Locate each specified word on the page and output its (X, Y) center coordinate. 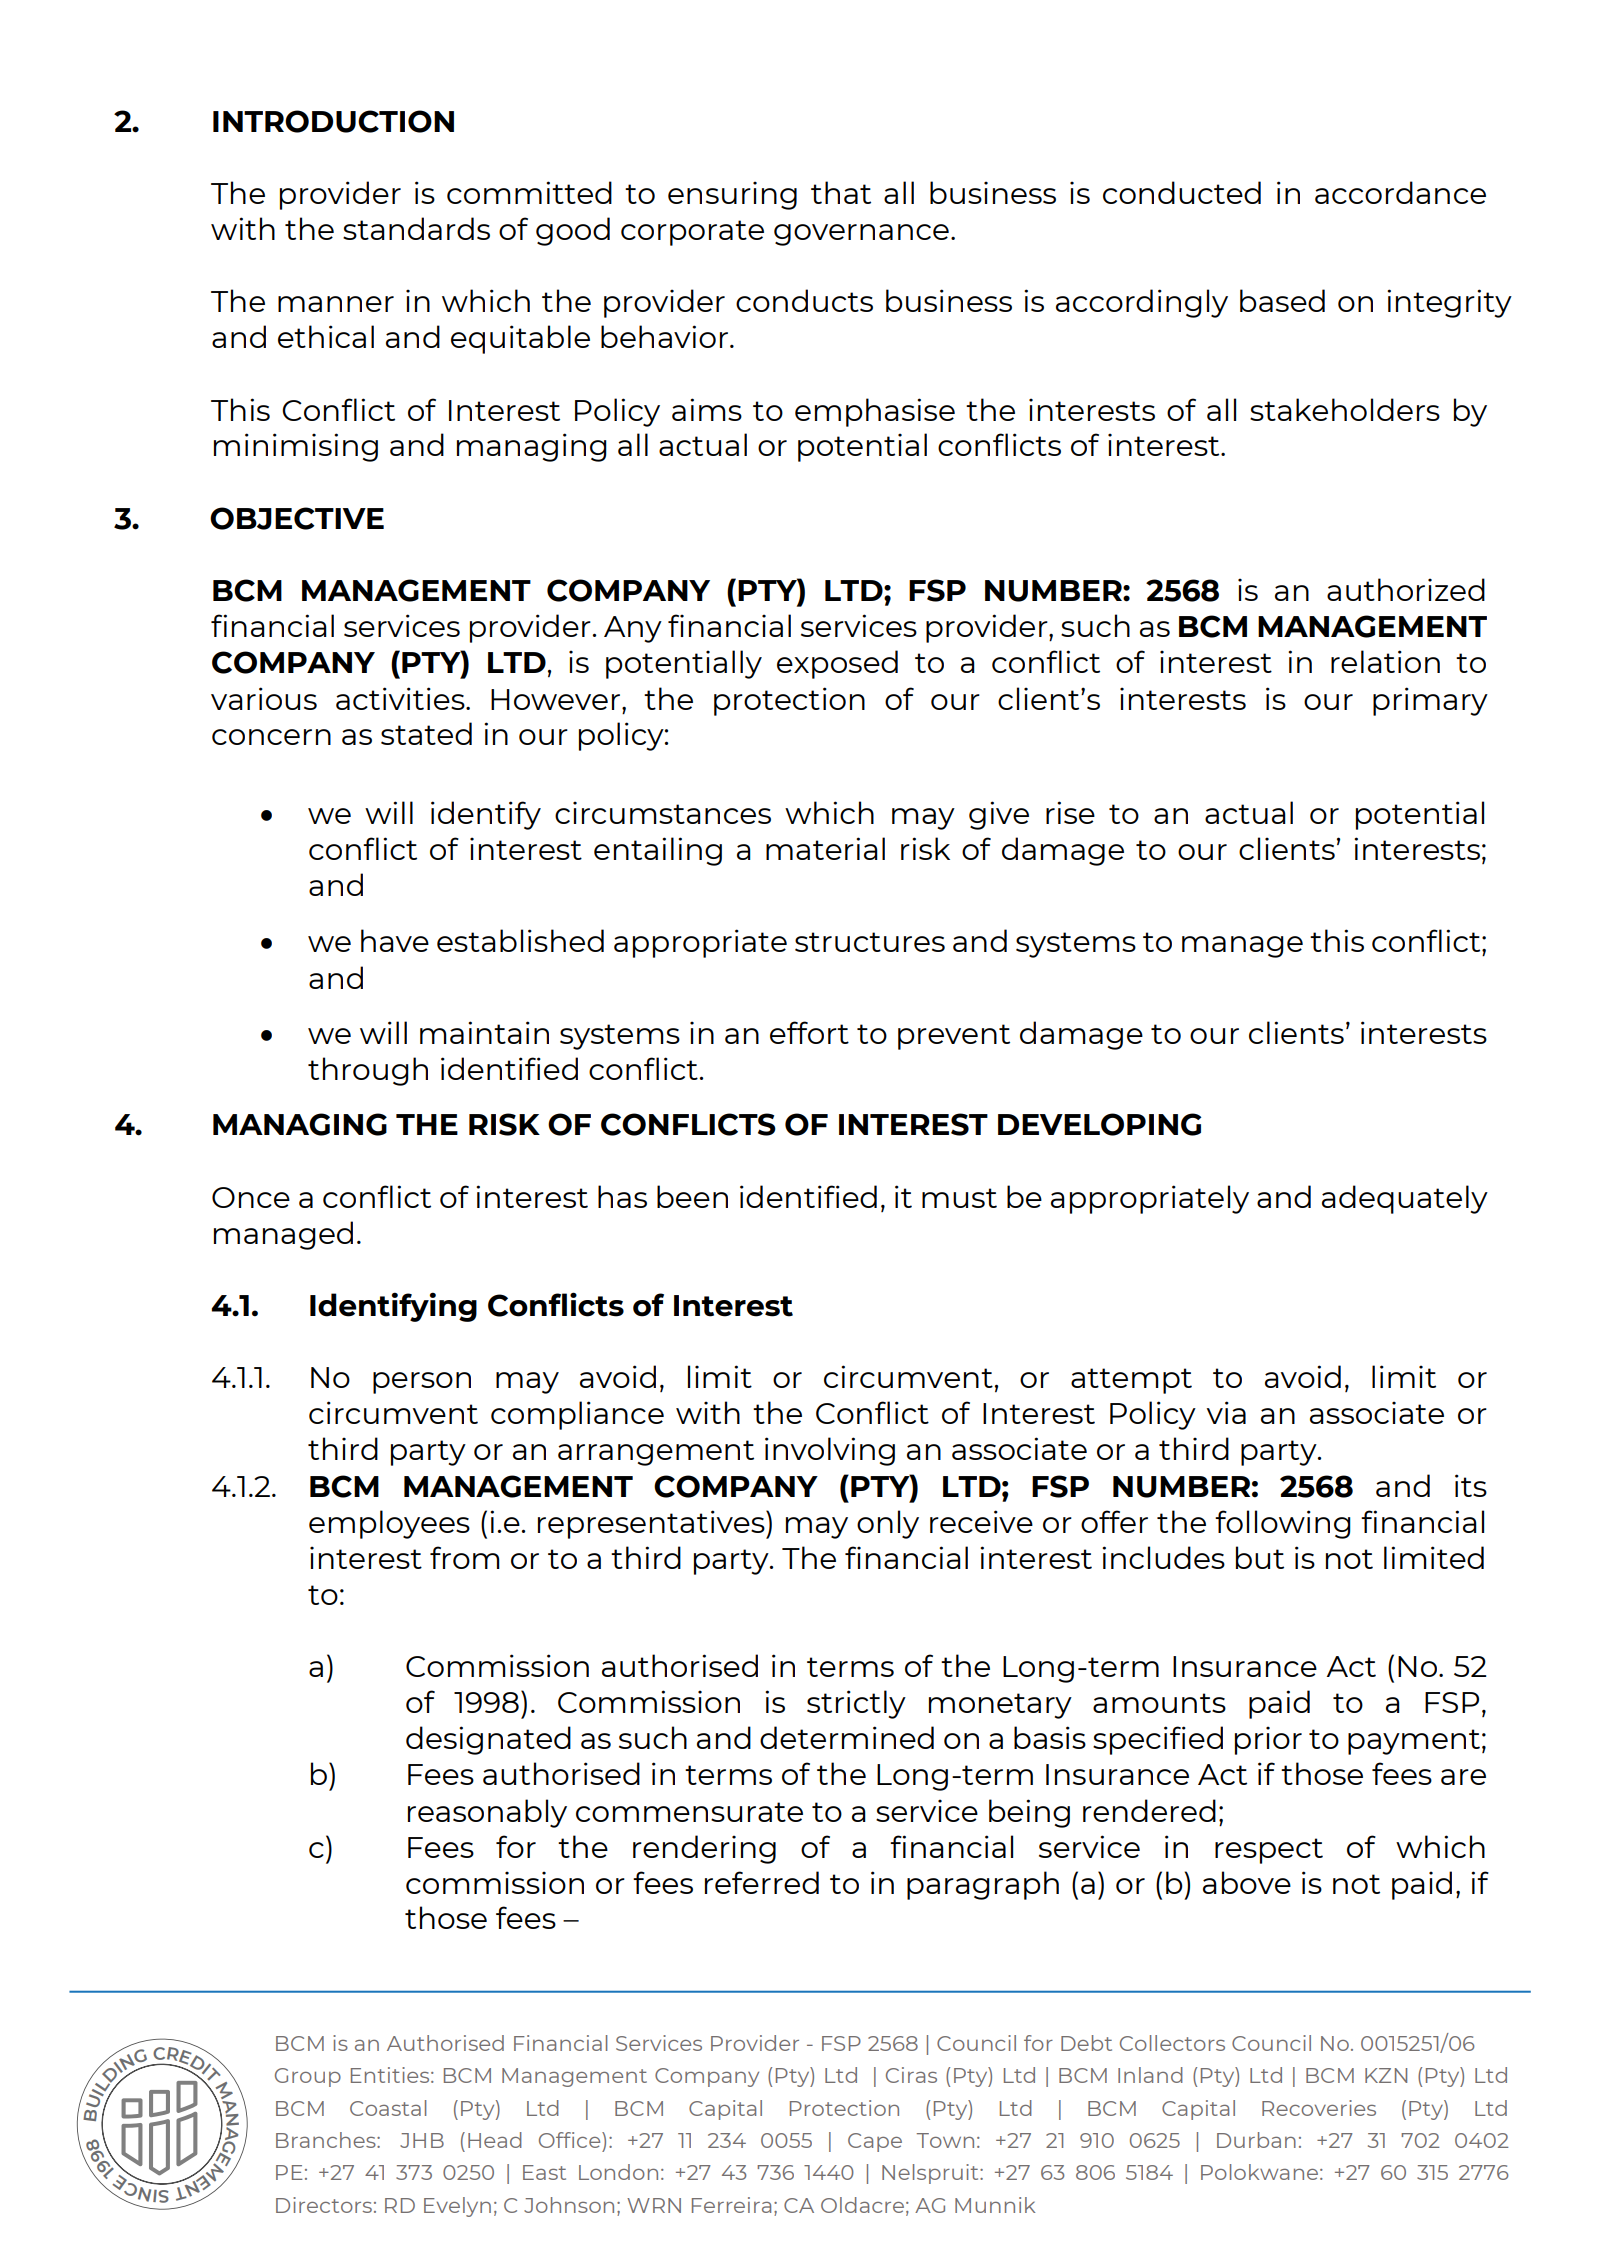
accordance (1400, 192)
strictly (856, 1704)
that (841, 192)
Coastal (388, 2108)
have (395, 940)
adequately (1405, 1199)
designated (488, 1740)
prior (1268, 1740)
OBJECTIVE (297, 518)
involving (830, 1451)
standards (416, 228)
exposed (837, 664)
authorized (1406, 589)
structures (870, 942)
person (422, 1383)
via (1226, 1412)
